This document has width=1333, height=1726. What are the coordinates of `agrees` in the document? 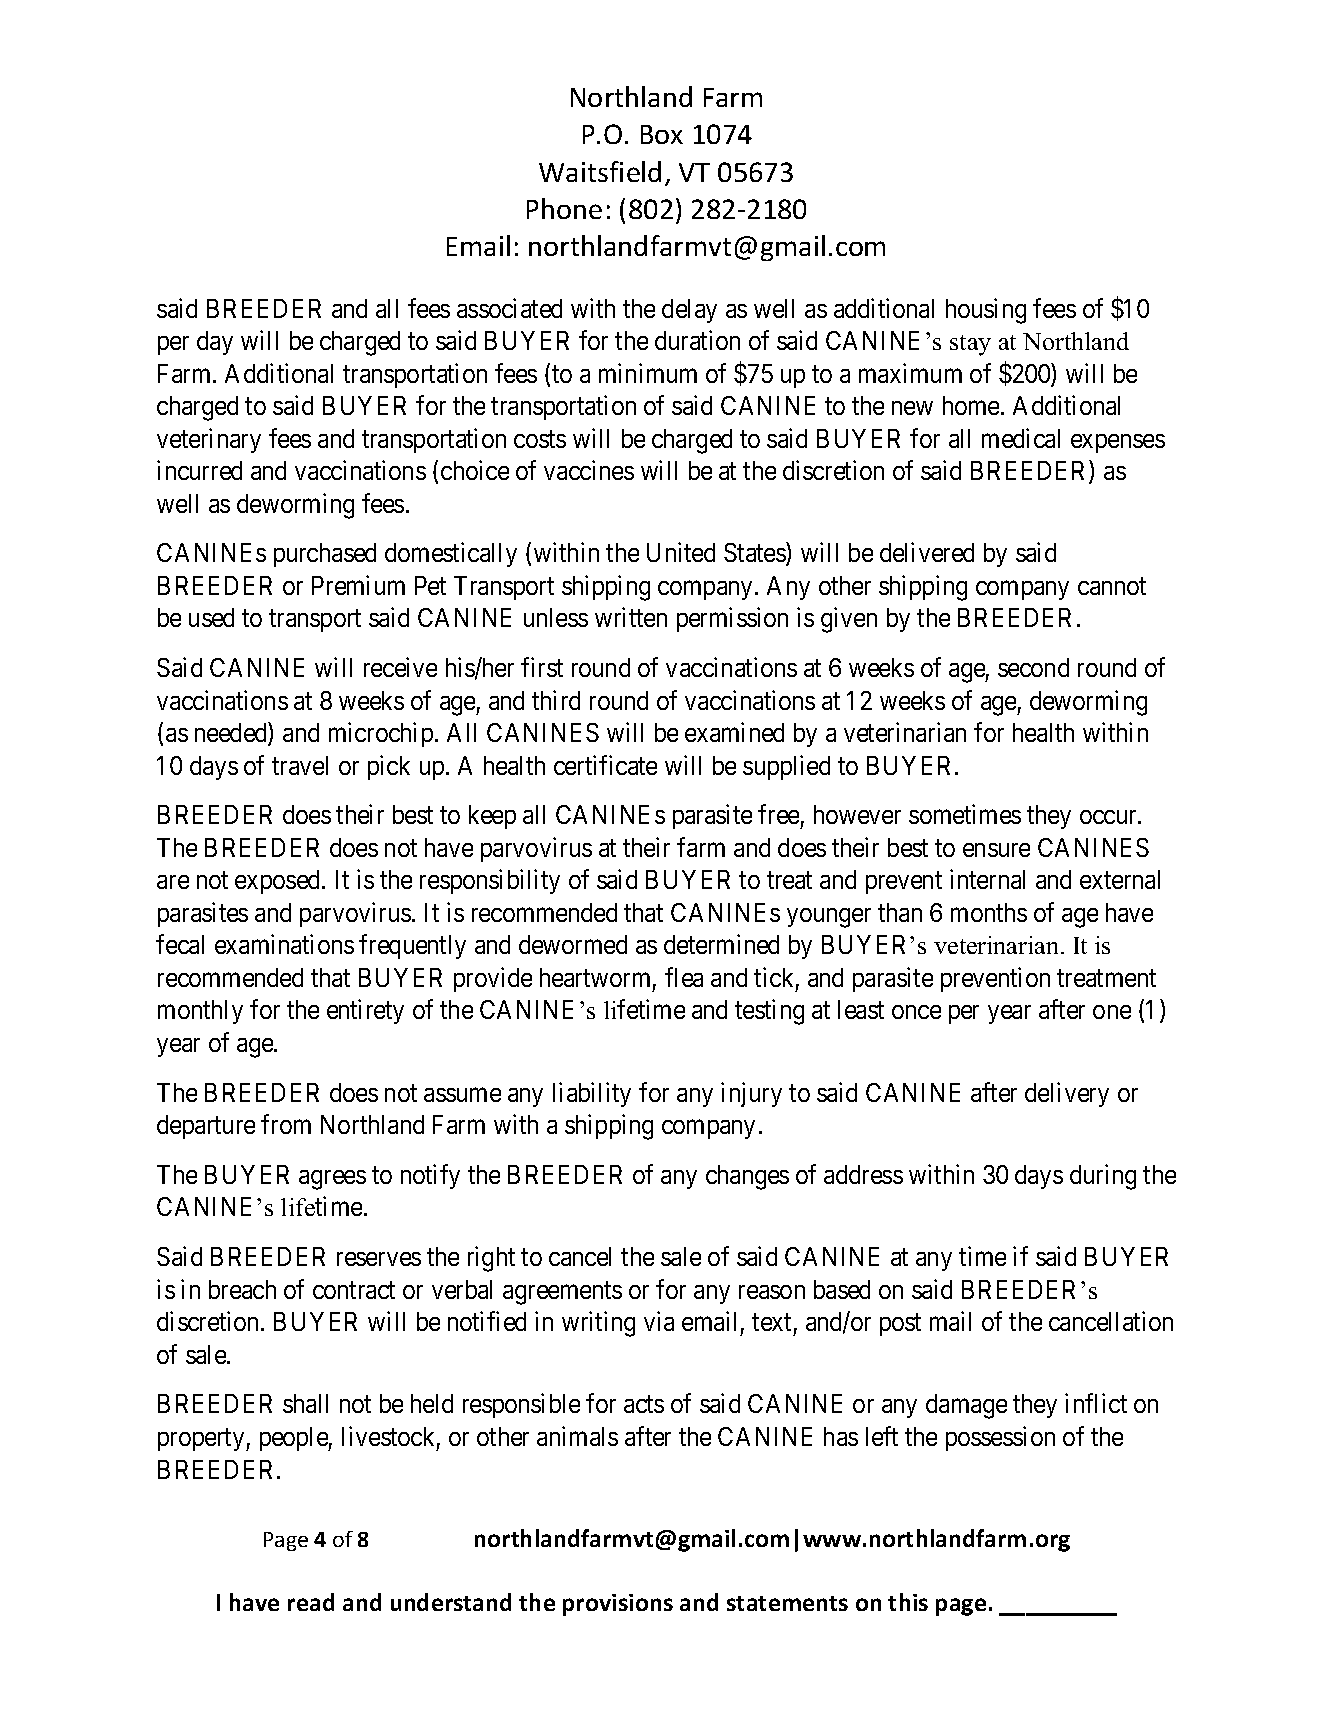 It's located at (332, 1180).
